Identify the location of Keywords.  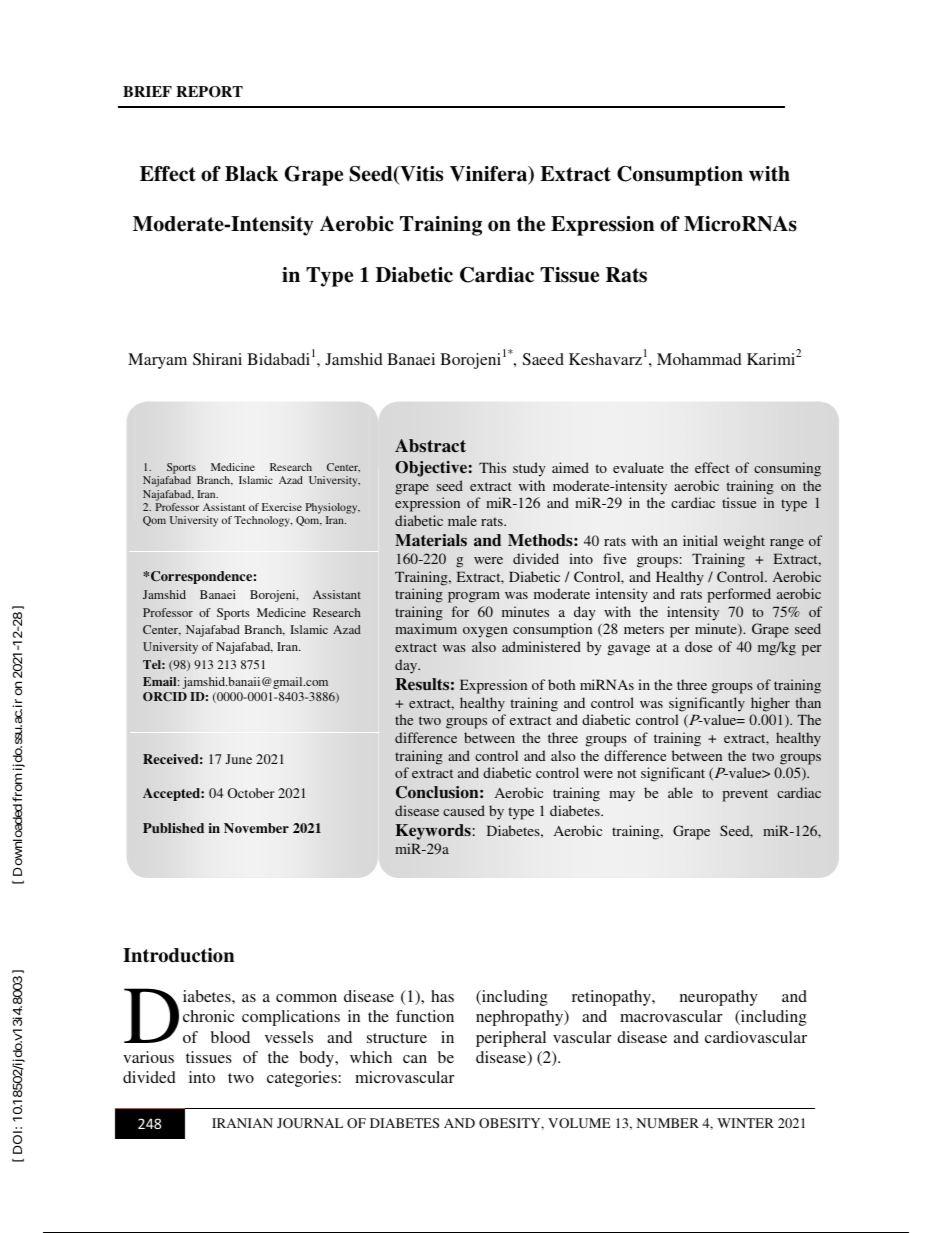
(433, 832).
